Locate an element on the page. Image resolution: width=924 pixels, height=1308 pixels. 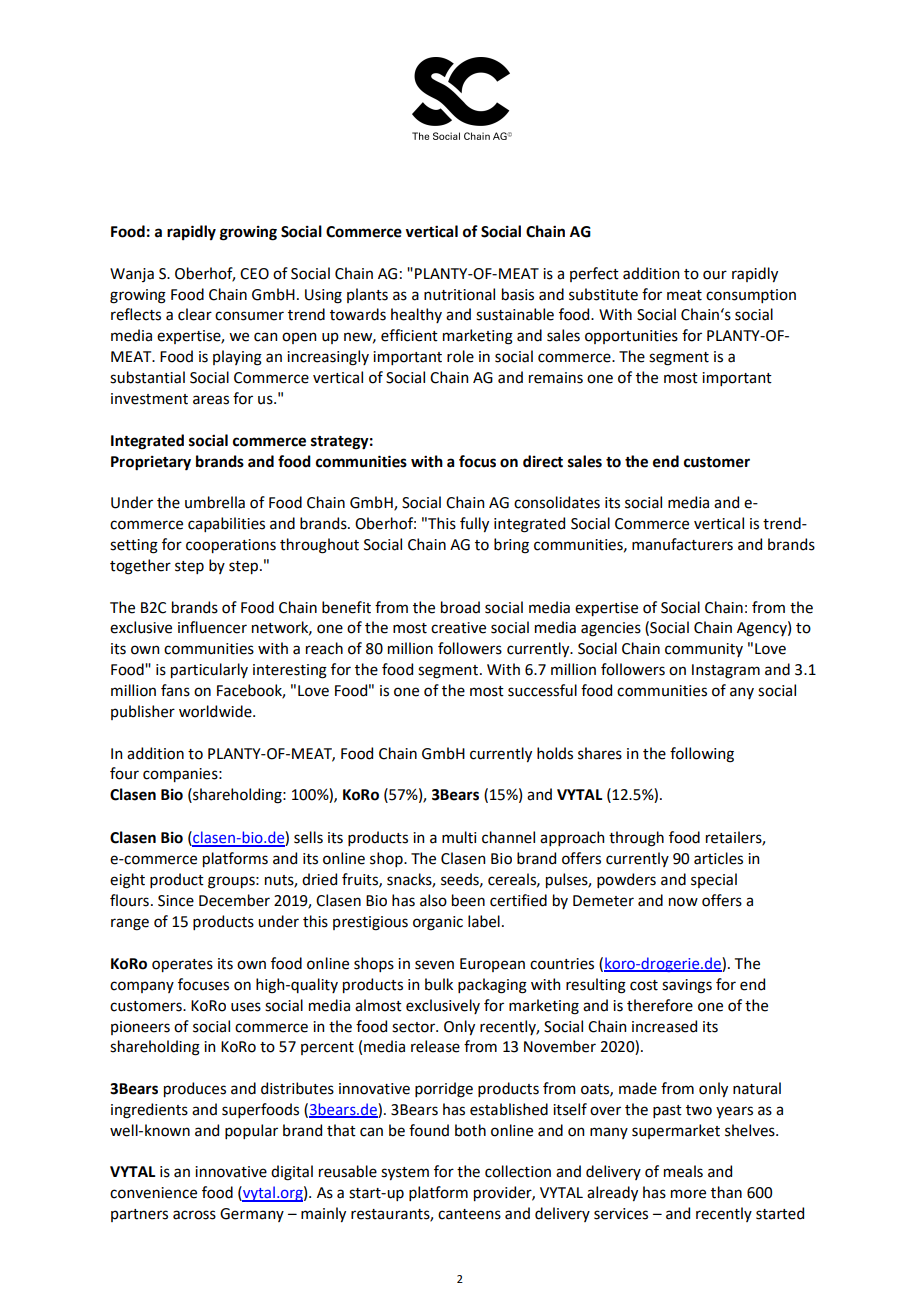
clear is located at coordinates (195, 314).
